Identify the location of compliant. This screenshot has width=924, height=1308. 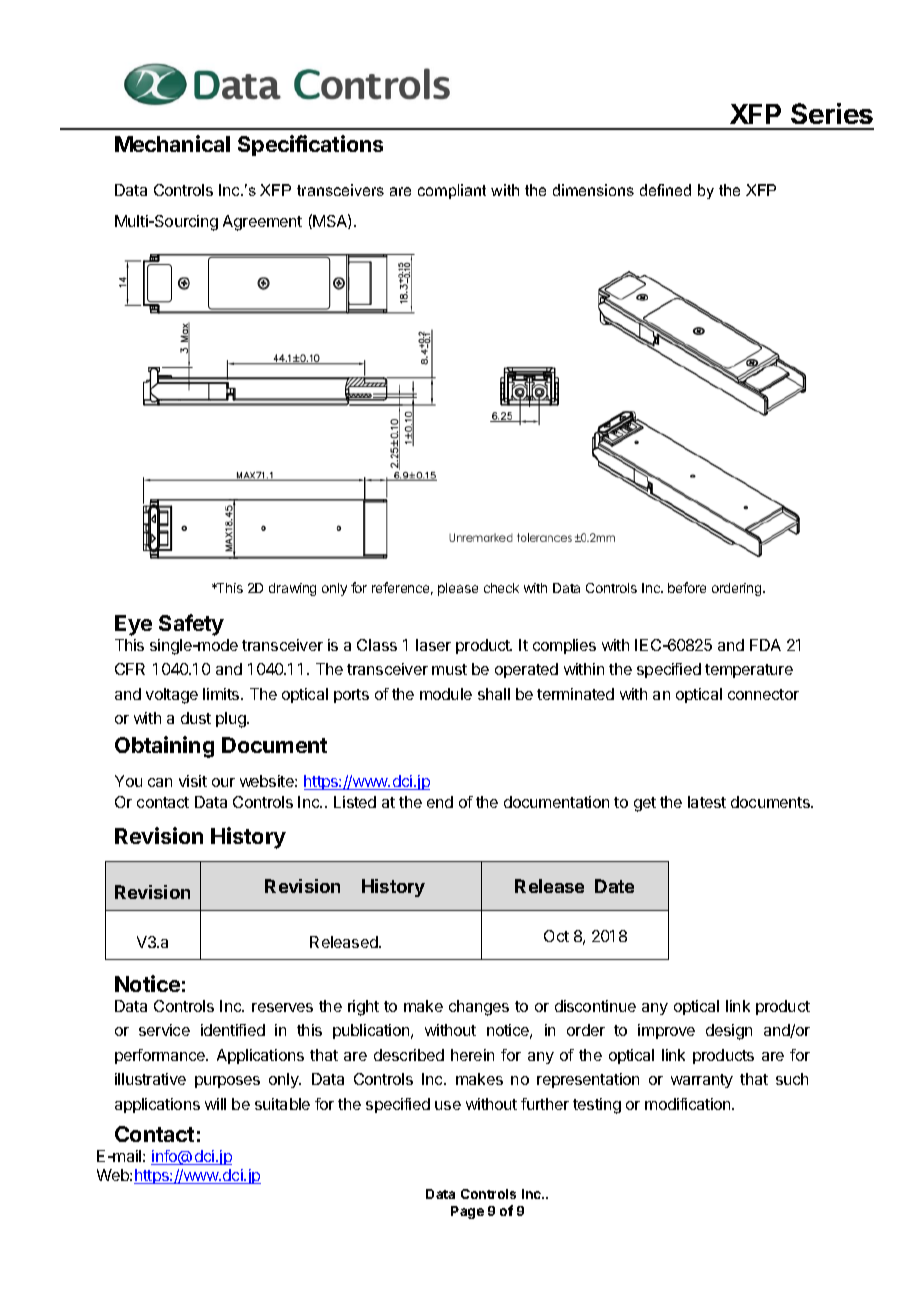
(452, 191).
